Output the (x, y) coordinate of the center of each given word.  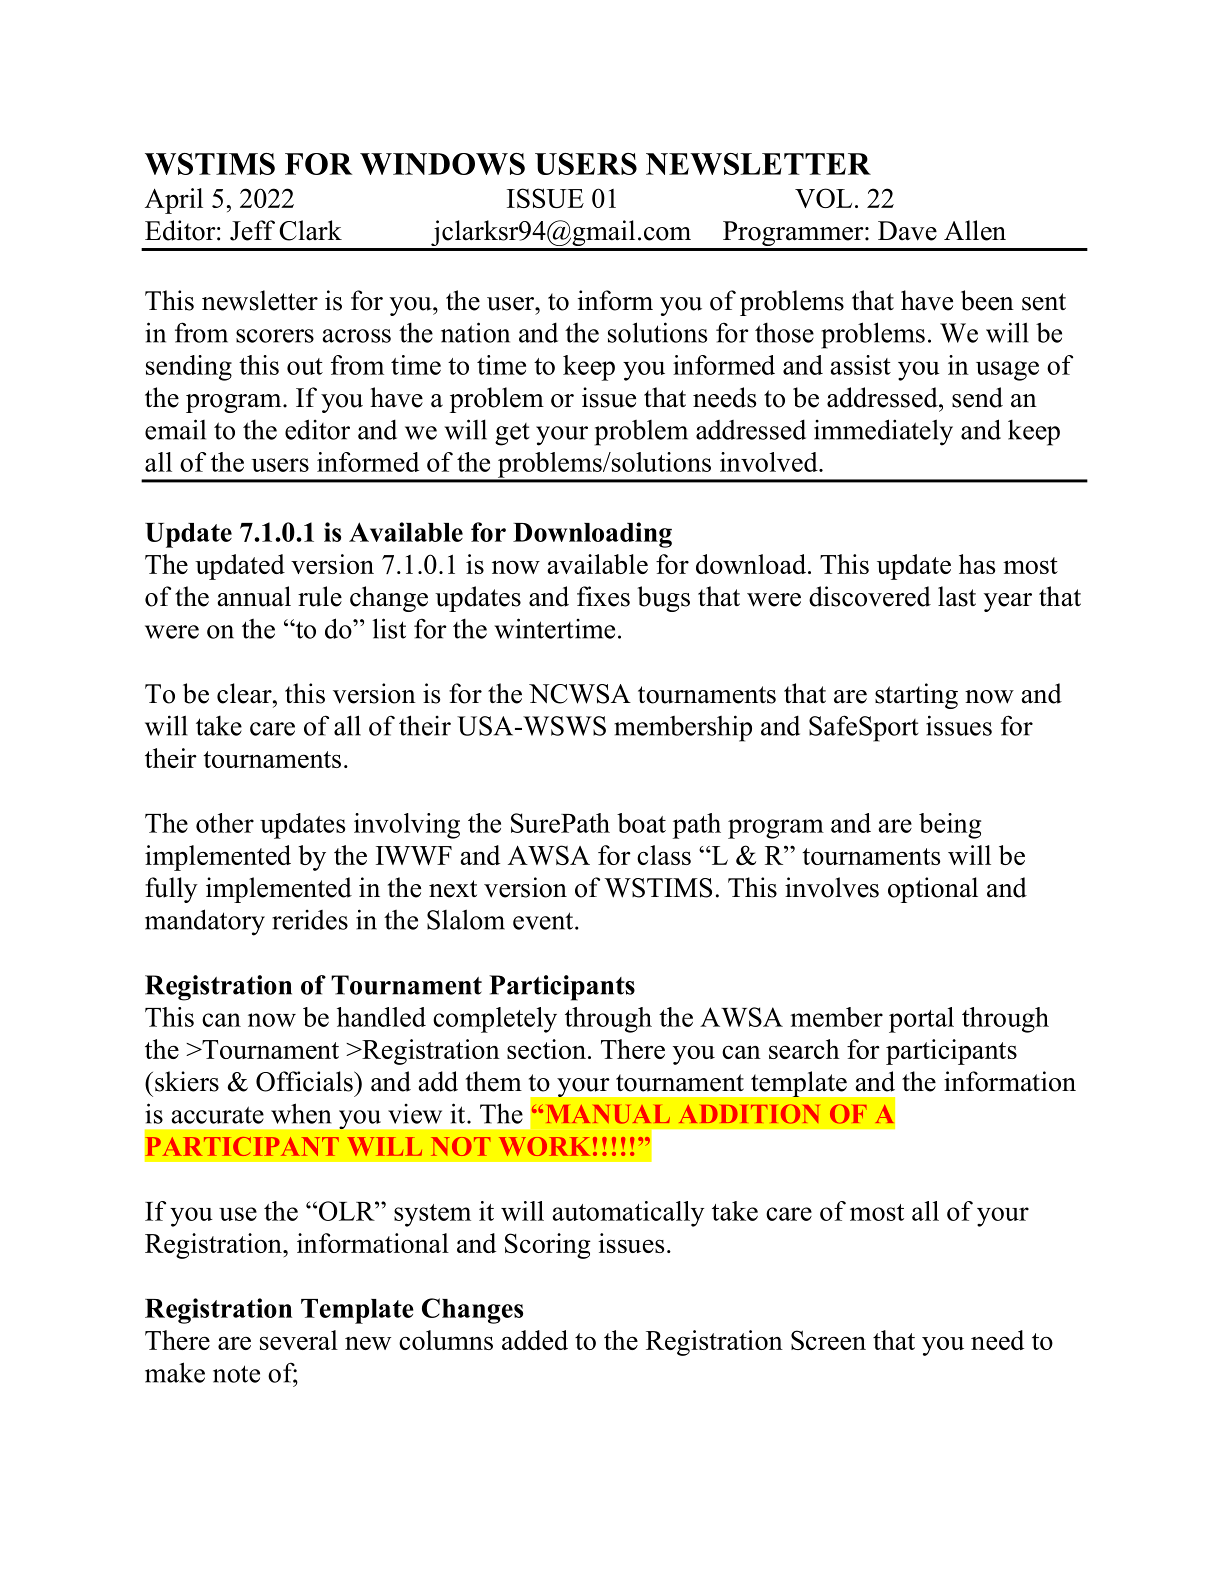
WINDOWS (442, 164)
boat (641, 823)
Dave (907, 231)
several (299, 1340)
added (535, 1340)
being (950, 826)
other (225, 823)
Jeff (252, 230)
